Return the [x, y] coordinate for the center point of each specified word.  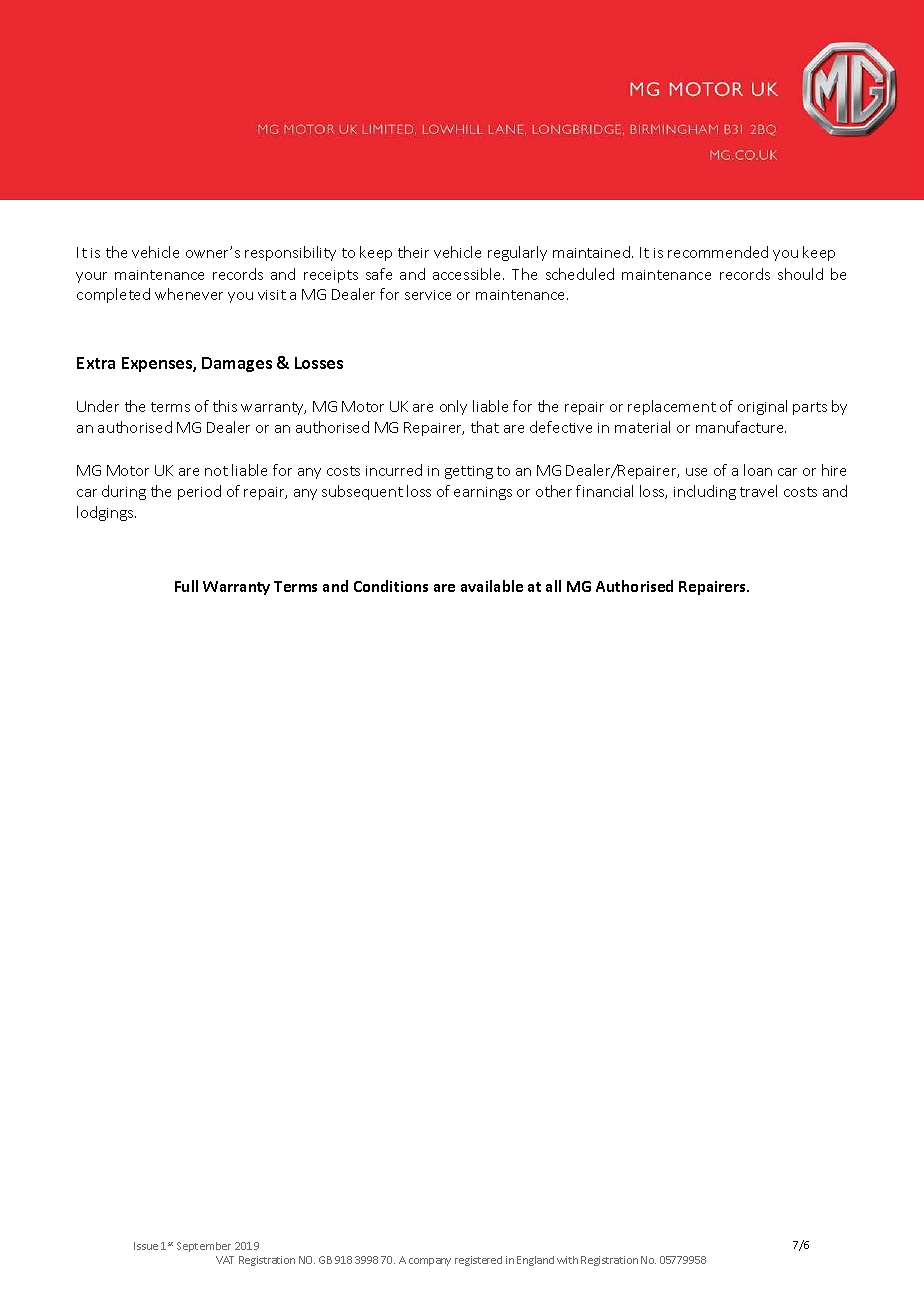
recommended [718, 252]
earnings [483, 493]
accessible [468, 274]
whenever [189, 294]
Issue [146, 1246]
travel [758, 491]
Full [186, 586]
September [204, 1247]
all [553, 586]
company [430, 1262]
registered [478, 1261]
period [199, 492]
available [492, 586]
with [567, 1260]
